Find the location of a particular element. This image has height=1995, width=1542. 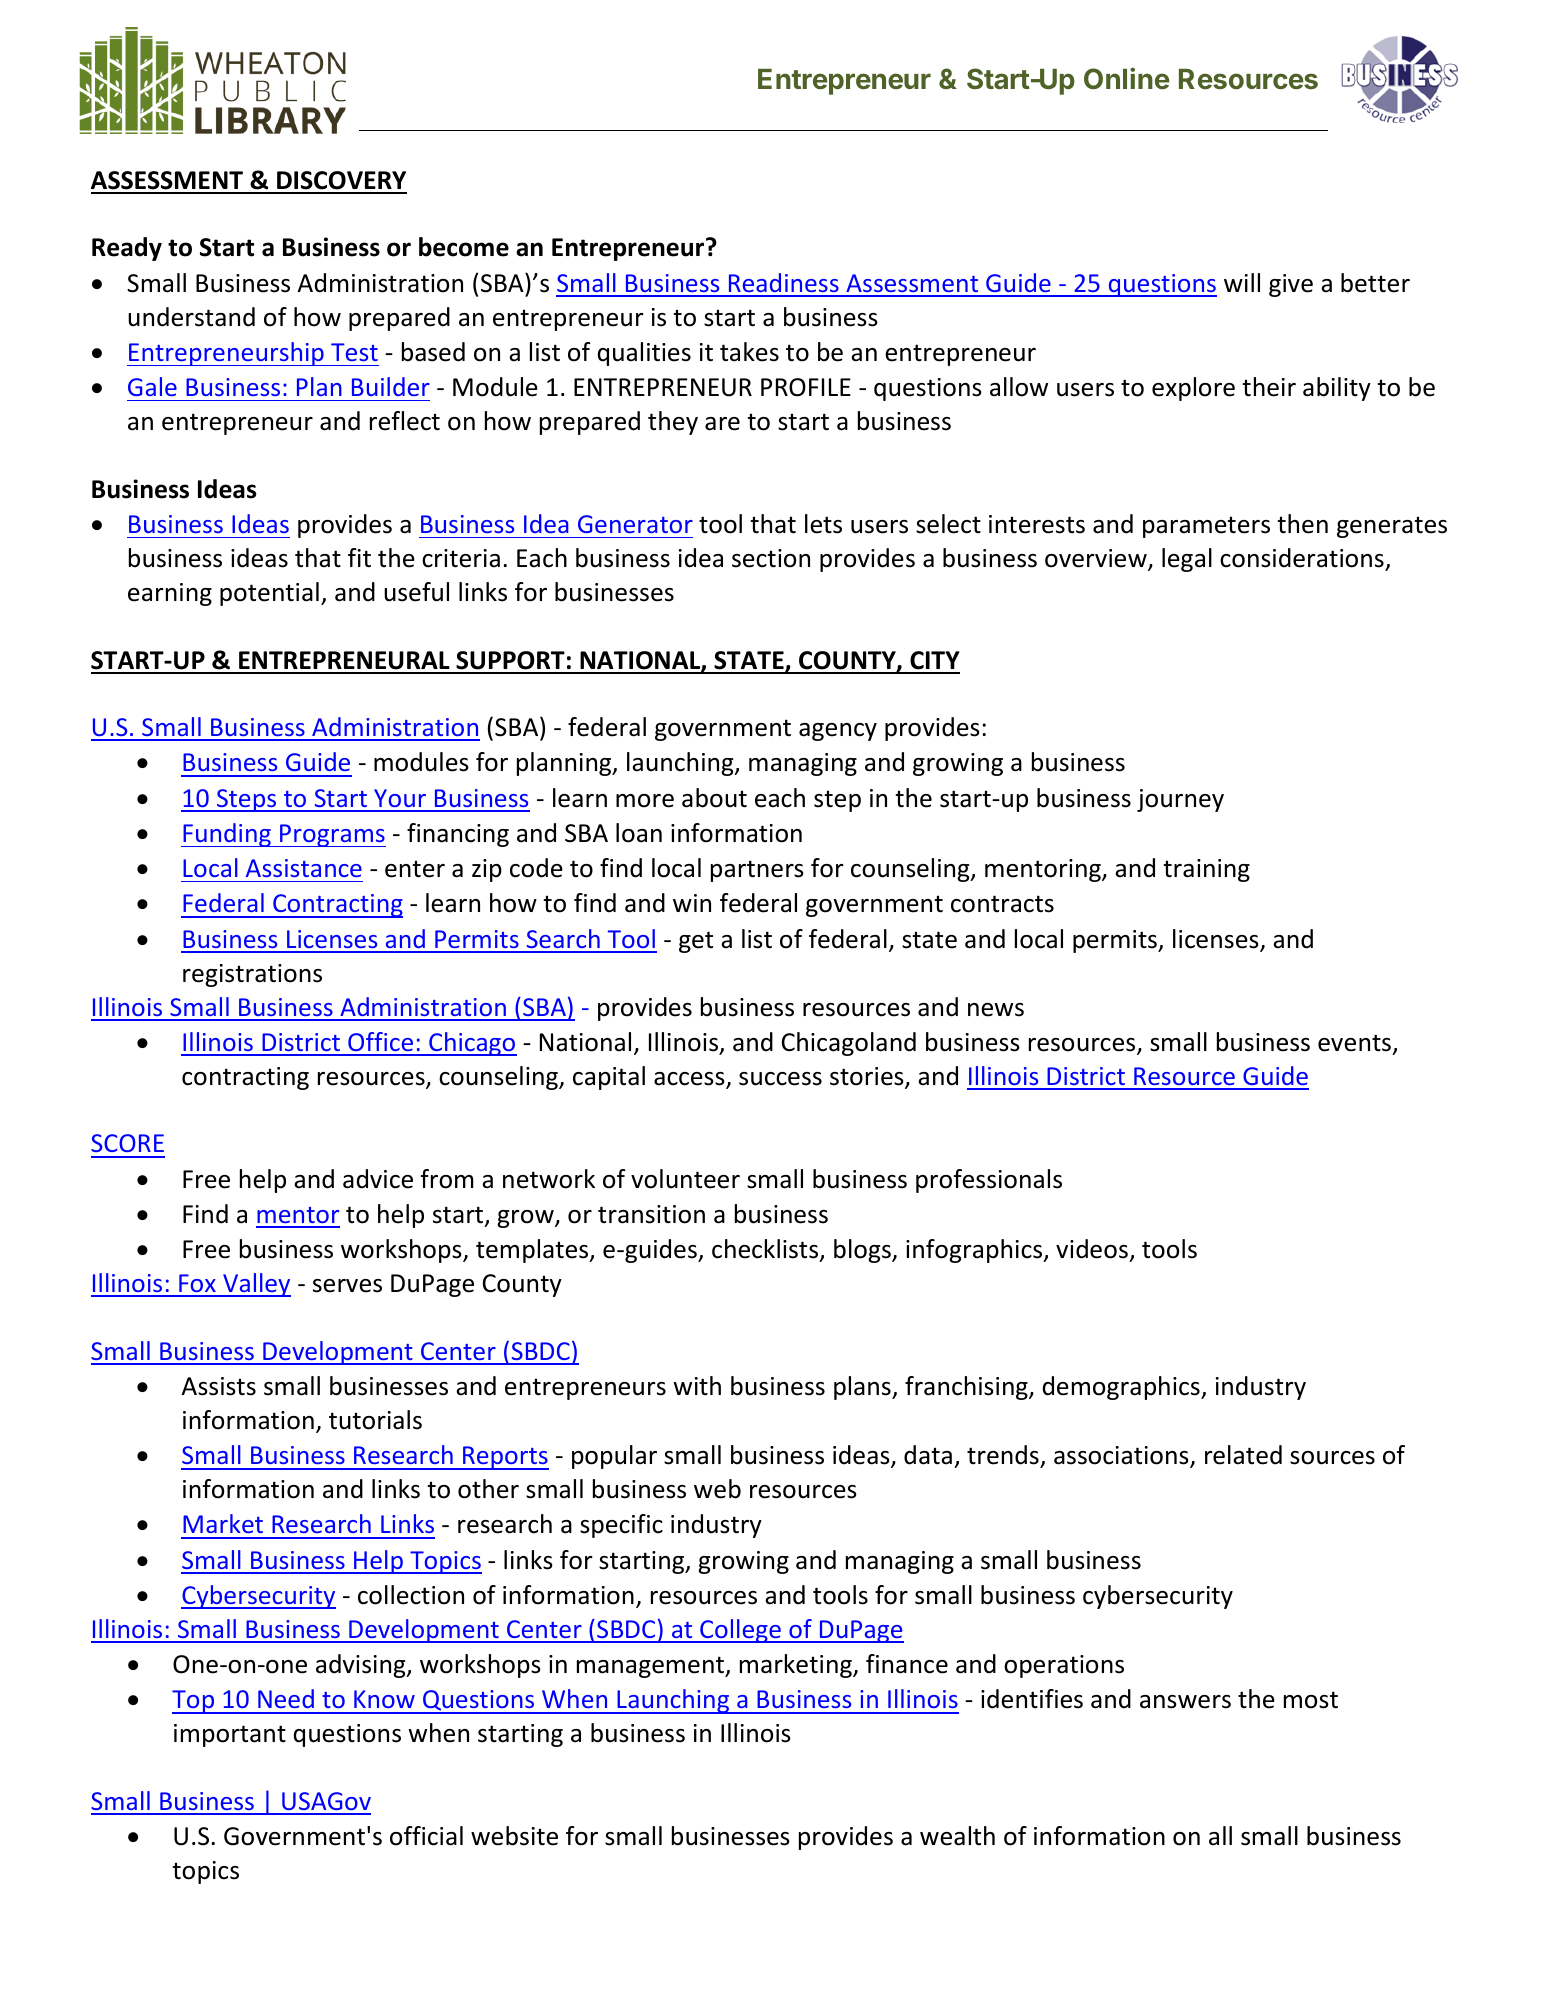

videos is located at coordinates (1093, 1250).
